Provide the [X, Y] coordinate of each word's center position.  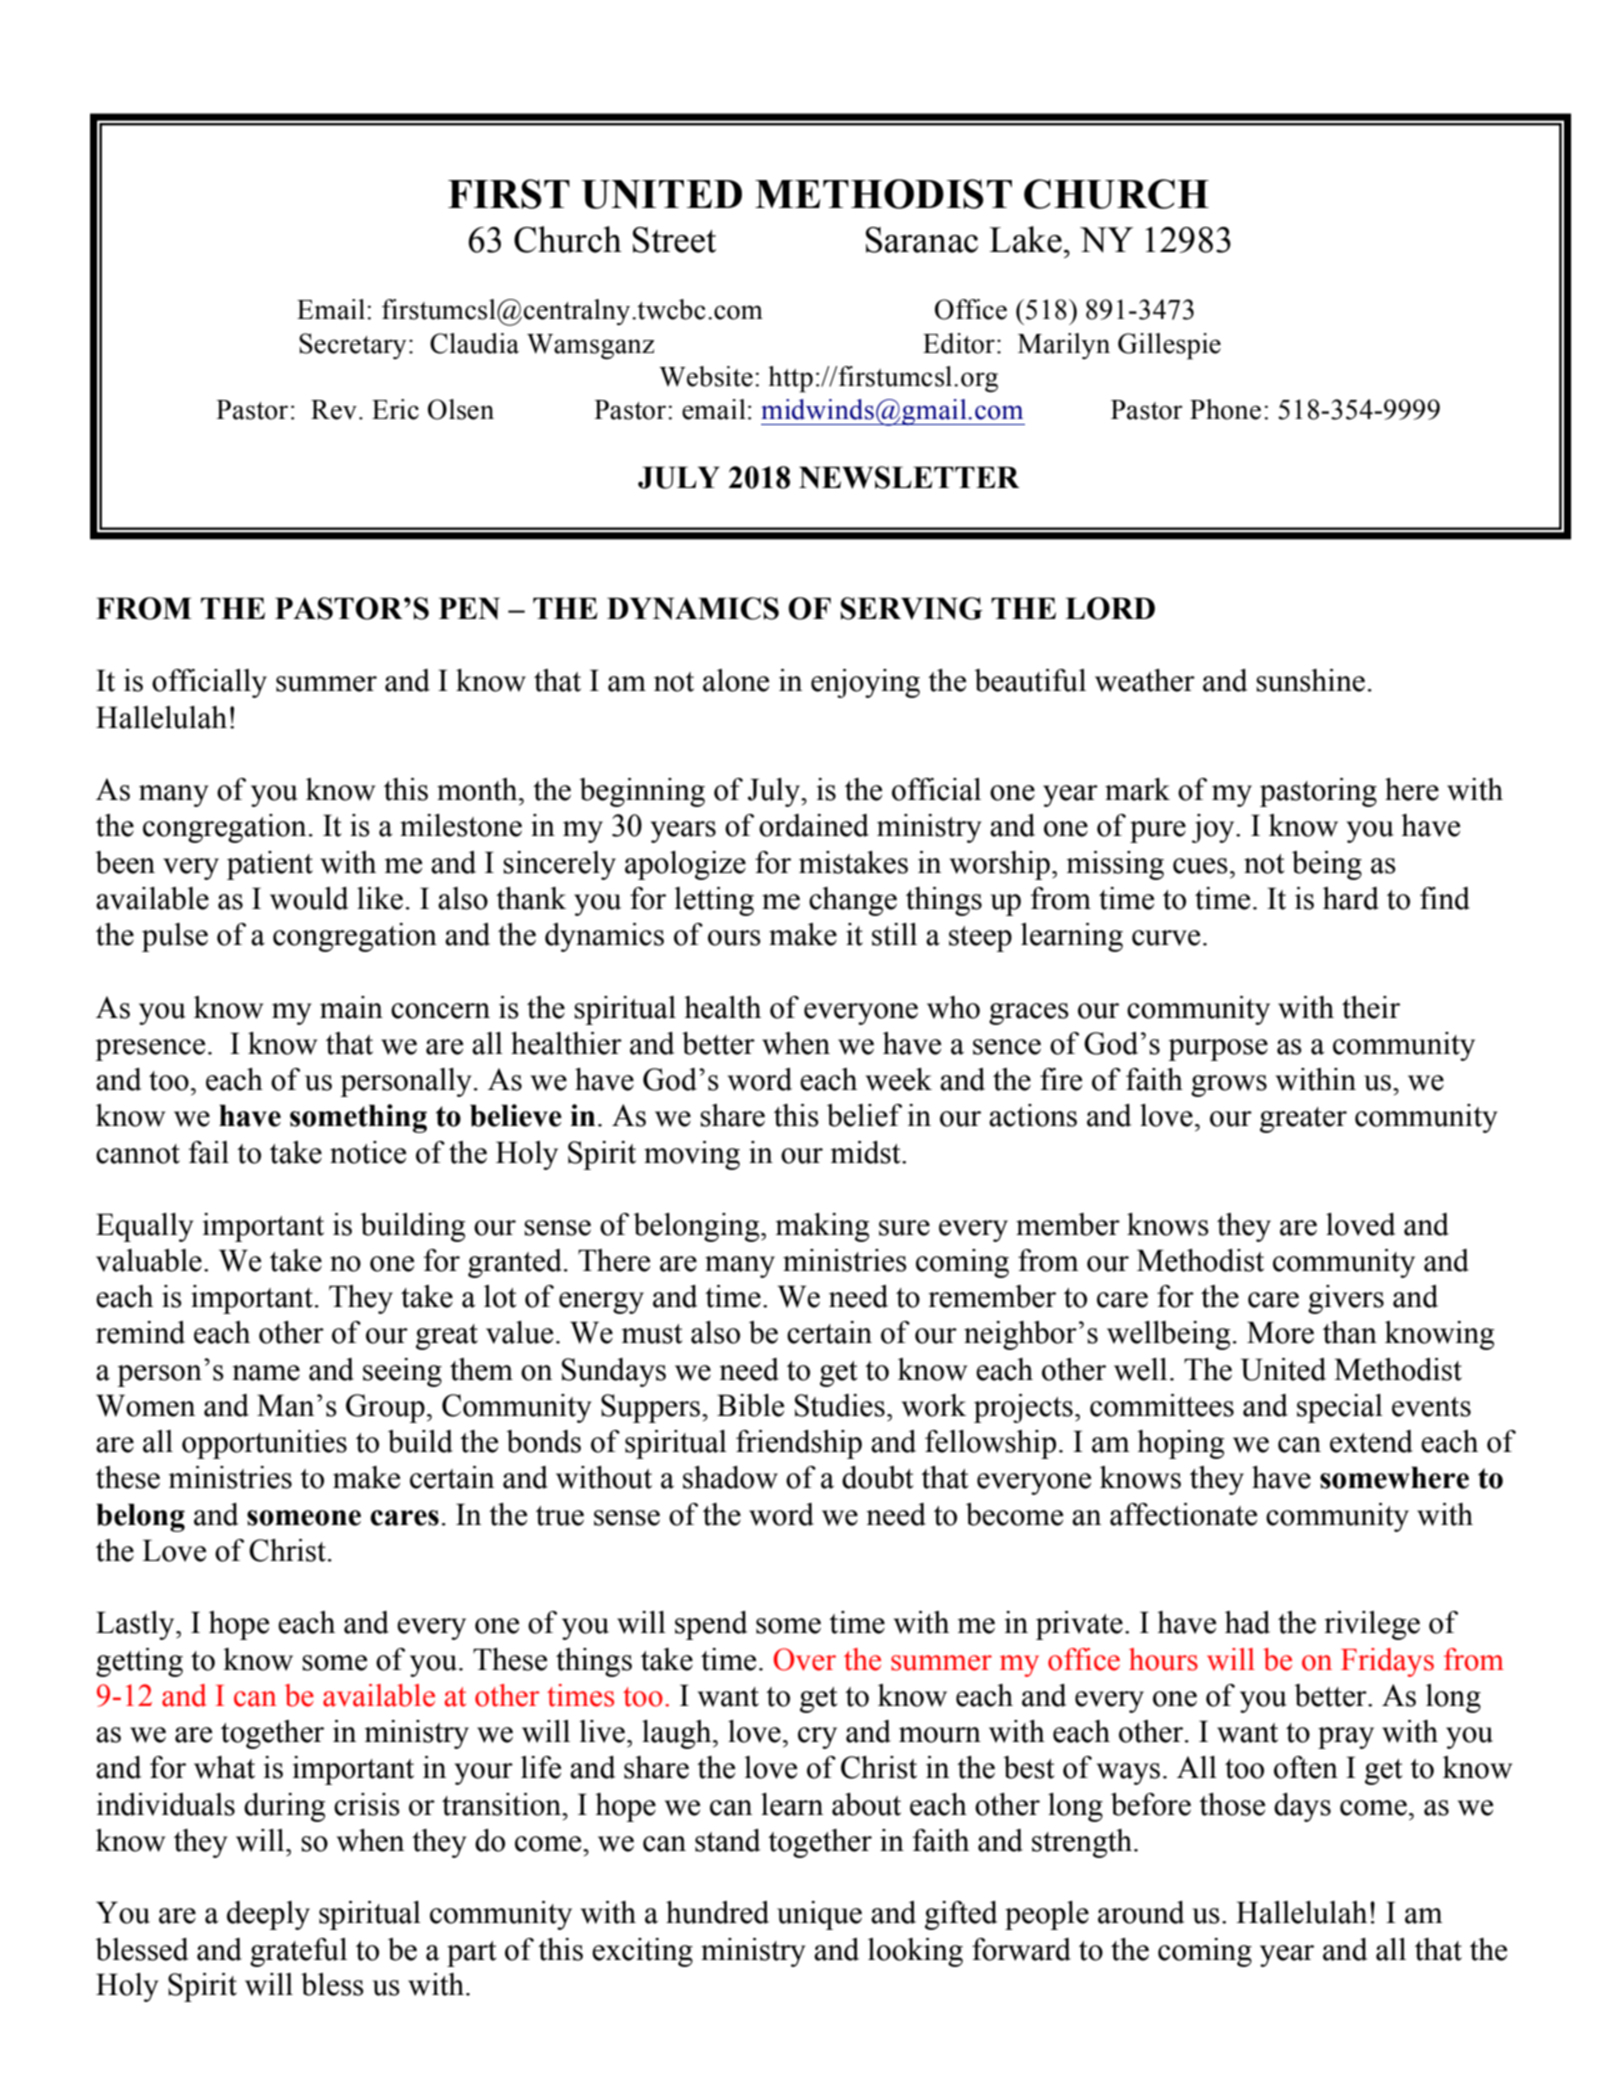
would [309, 898]
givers [1346, 1299]
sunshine [1310, 680]
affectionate [1183, 1514]
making [822, 1227]
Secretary [353, 346]
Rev [334, 410]
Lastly [136, 1625]
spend [711, 1625]
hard [1351, 898]
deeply [268, 1915]
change [853, 901]
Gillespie [1169, 346]
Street [674, 240]
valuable [149, 1260]
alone [736, 680]
